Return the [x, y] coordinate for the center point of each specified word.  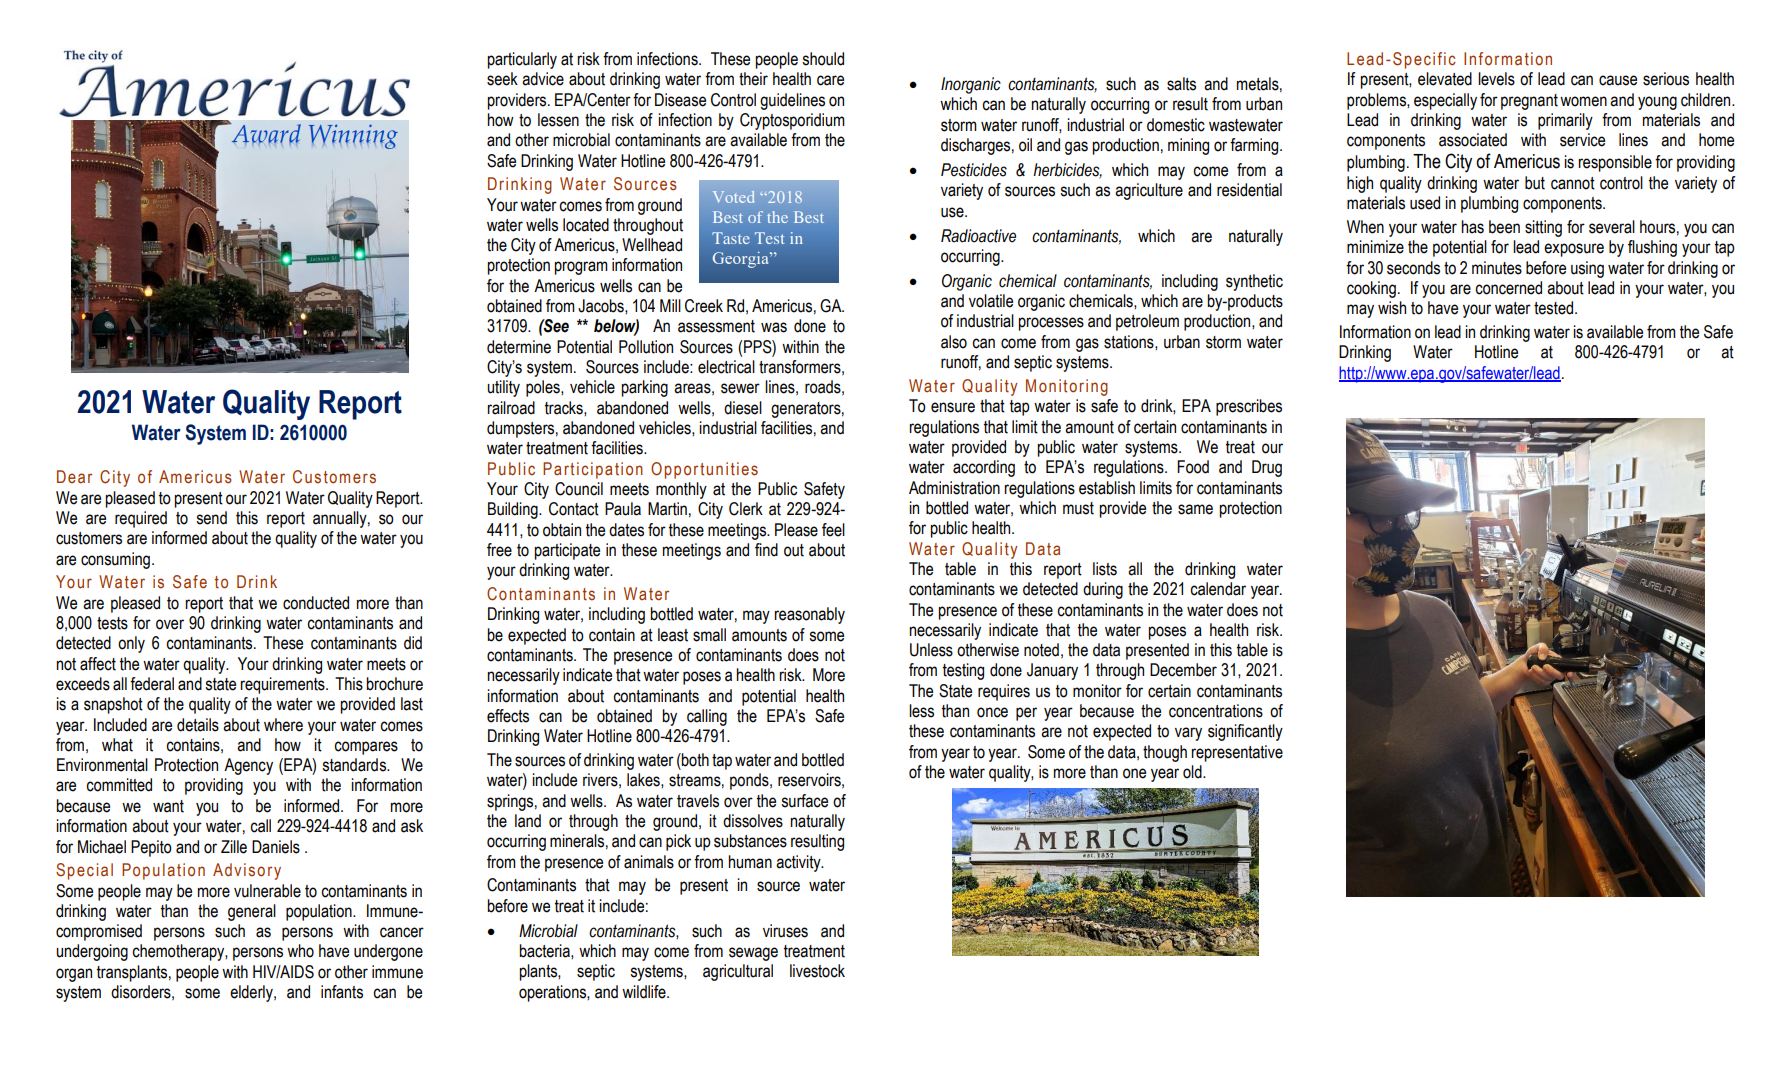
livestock [817, 971]
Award [265, 133]
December [1183, 670]
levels [1496, 79]
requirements [283, 685]
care [830, 80]
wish [1392, 308]
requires [1004, 692]
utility [503, 388]
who [300, 951]
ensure [953, 407]
